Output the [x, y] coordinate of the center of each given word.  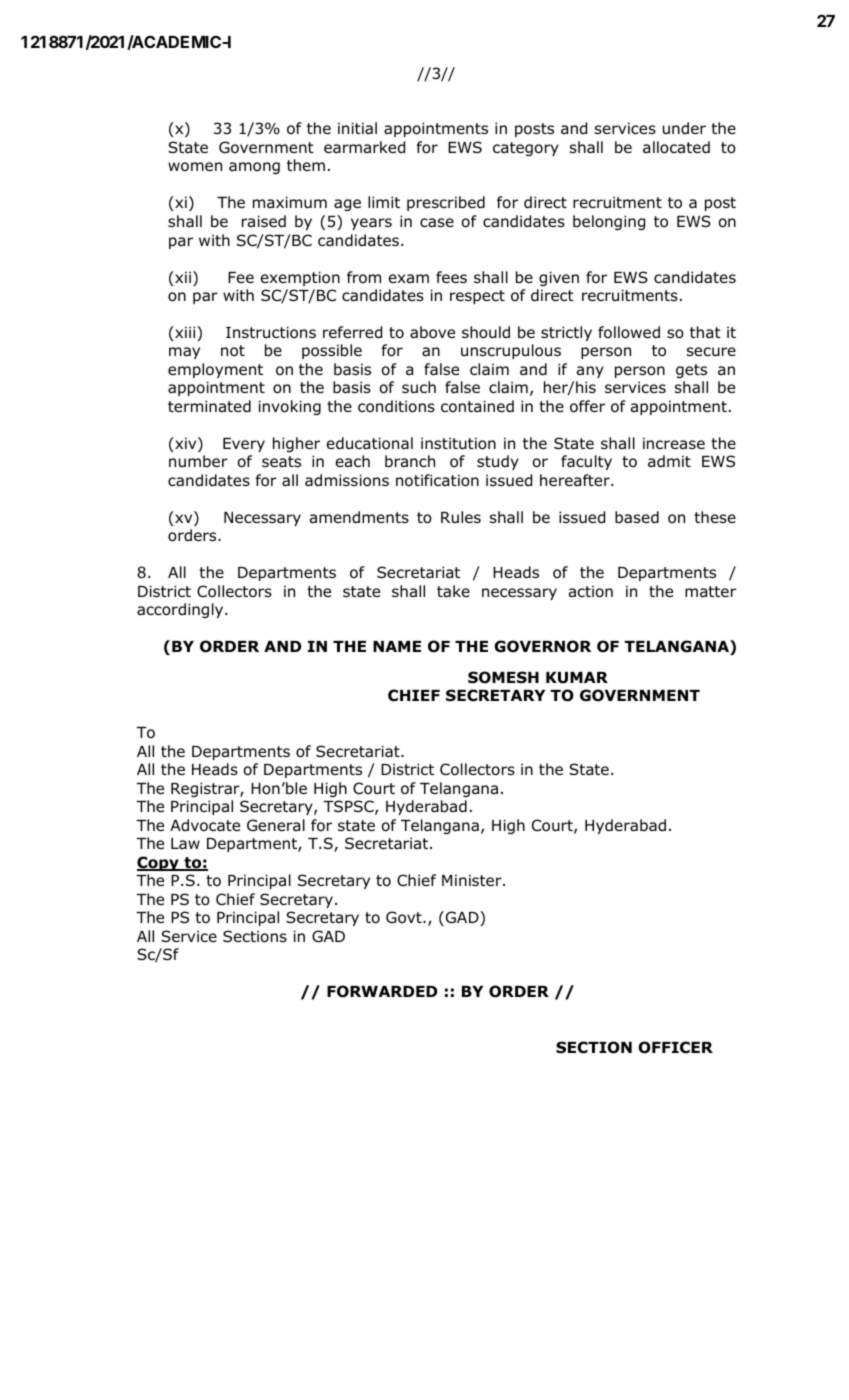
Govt [405, 917]
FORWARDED [382, 991]
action [591, 591]
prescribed [446, 203]
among [254, 168]
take [453, 591]
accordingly [181, 610]
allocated [676, 147]
